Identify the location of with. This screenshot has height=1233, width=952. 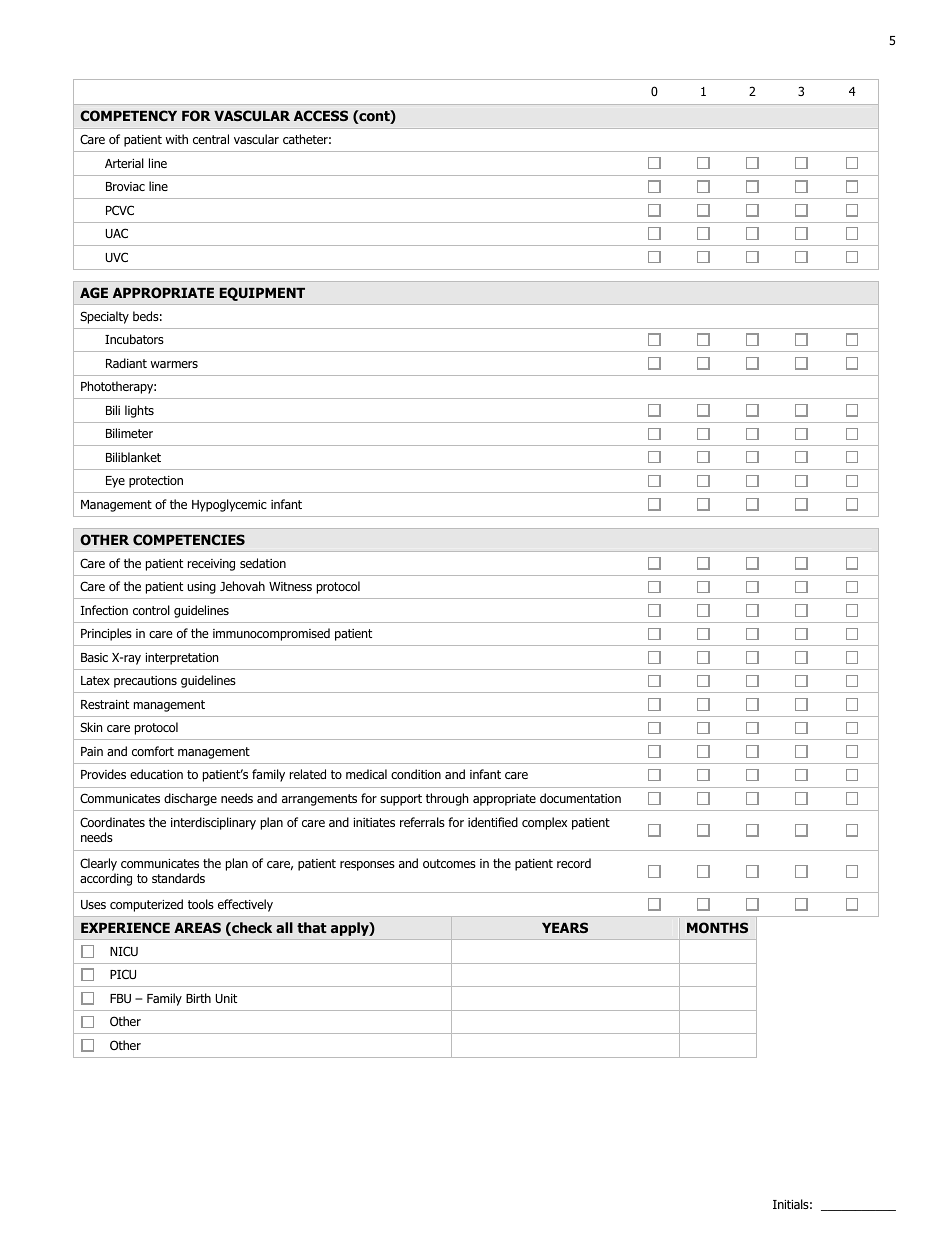
(177, 139).
